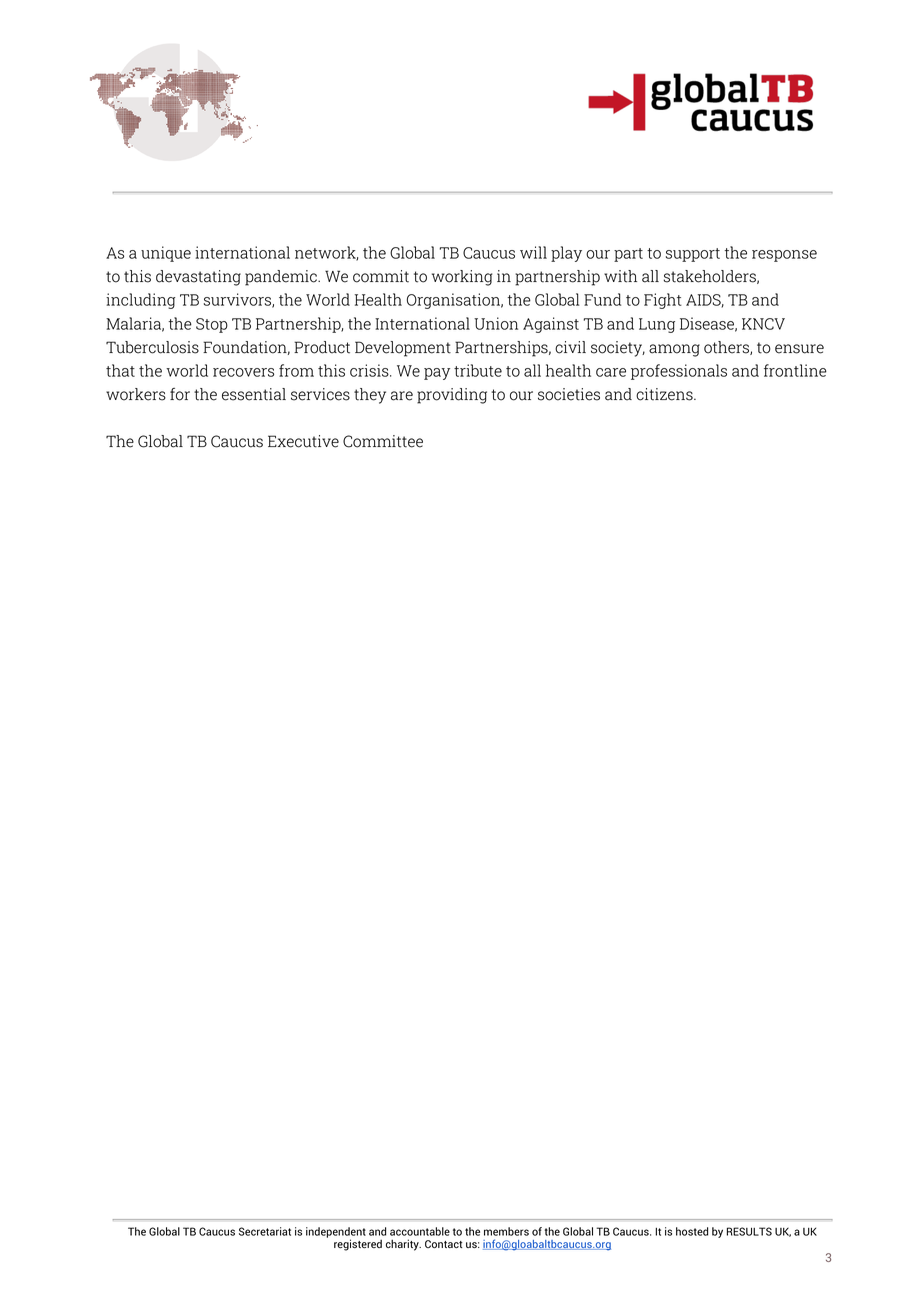 The image size is (924, 1308). I want to click on Secretariat, so click(265, 1231).
